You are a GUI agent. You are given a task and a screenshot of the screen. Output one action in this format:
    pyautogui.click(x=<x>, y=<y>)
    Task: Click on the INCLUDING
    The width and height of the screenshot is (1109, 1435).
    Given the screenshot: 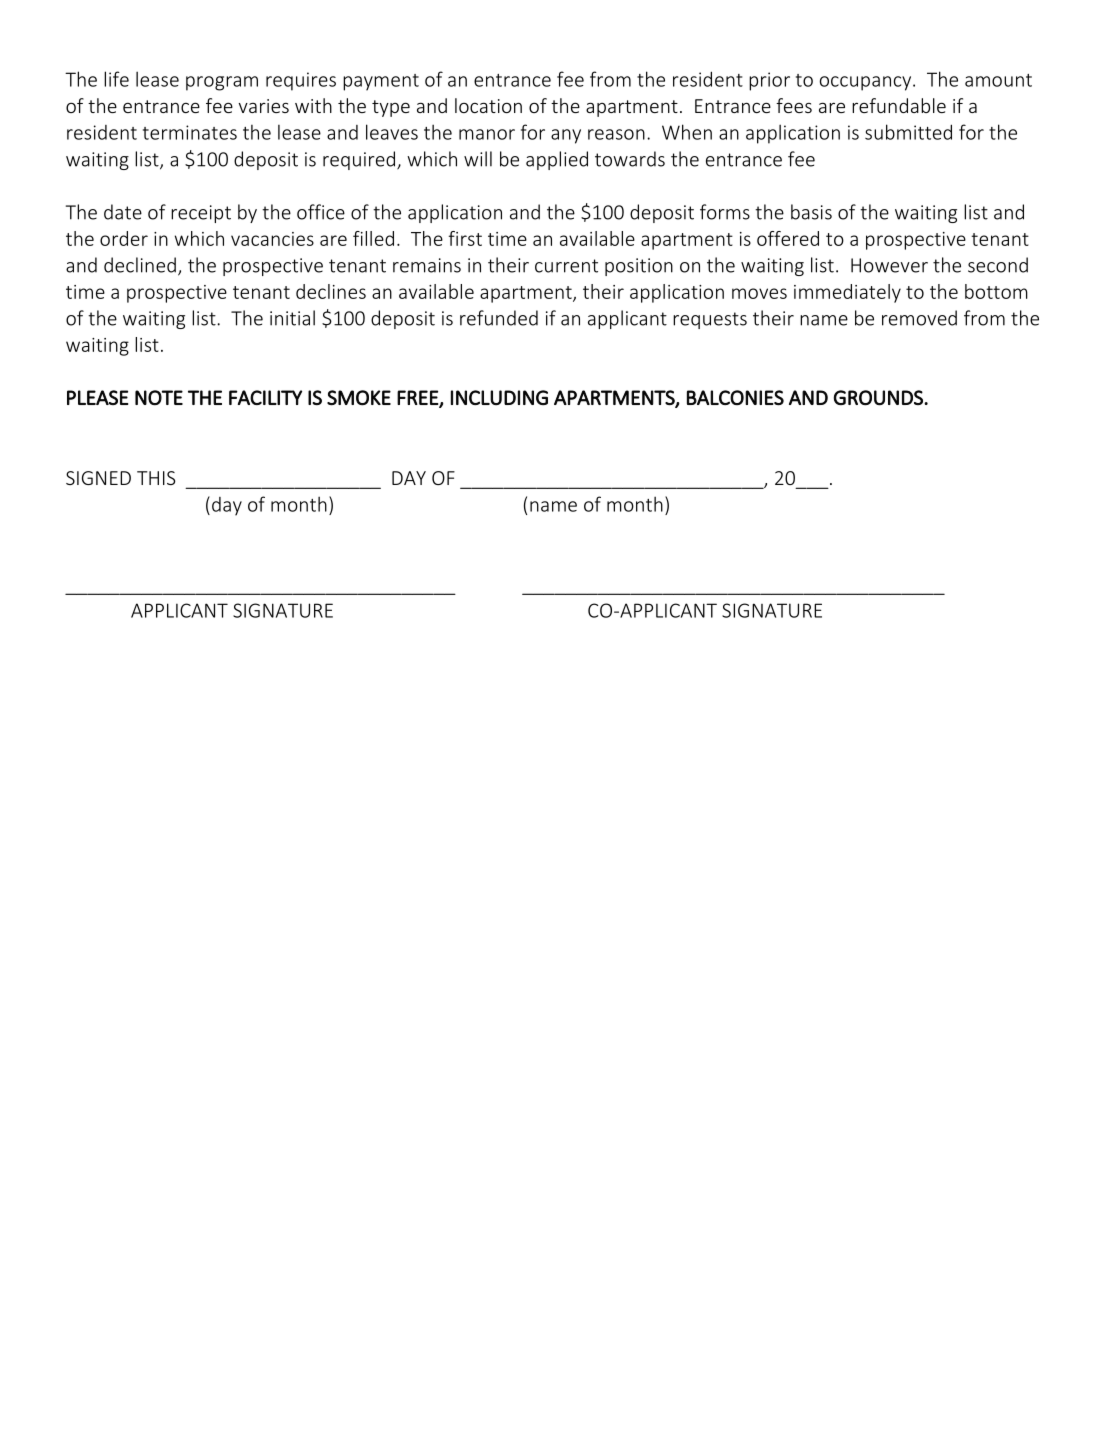 What is the action you would take?
    pyautogui.click(x=499, y=397)
